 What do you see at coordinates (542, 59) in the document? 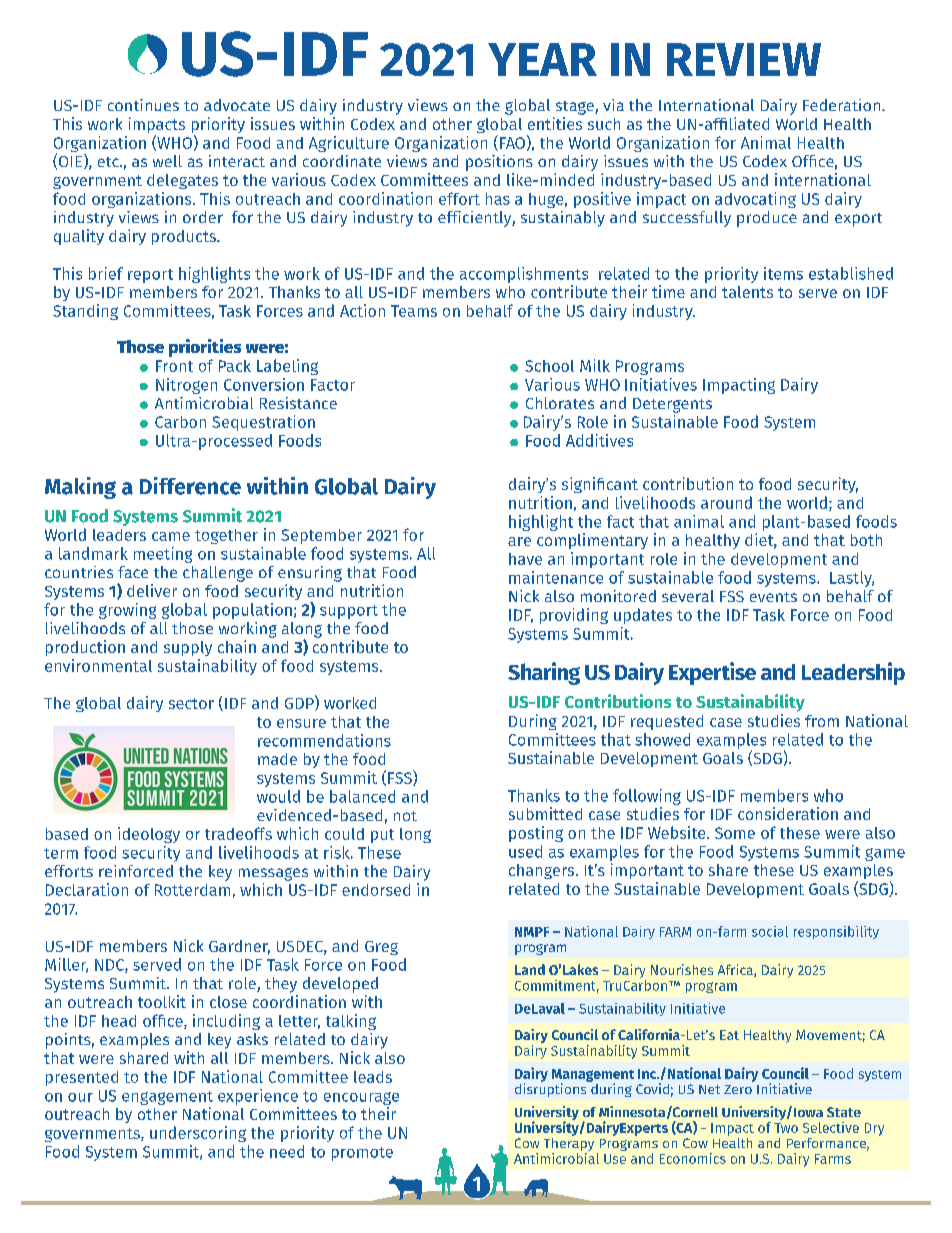
I see `YEAR` at bounding box center [542, 59].
